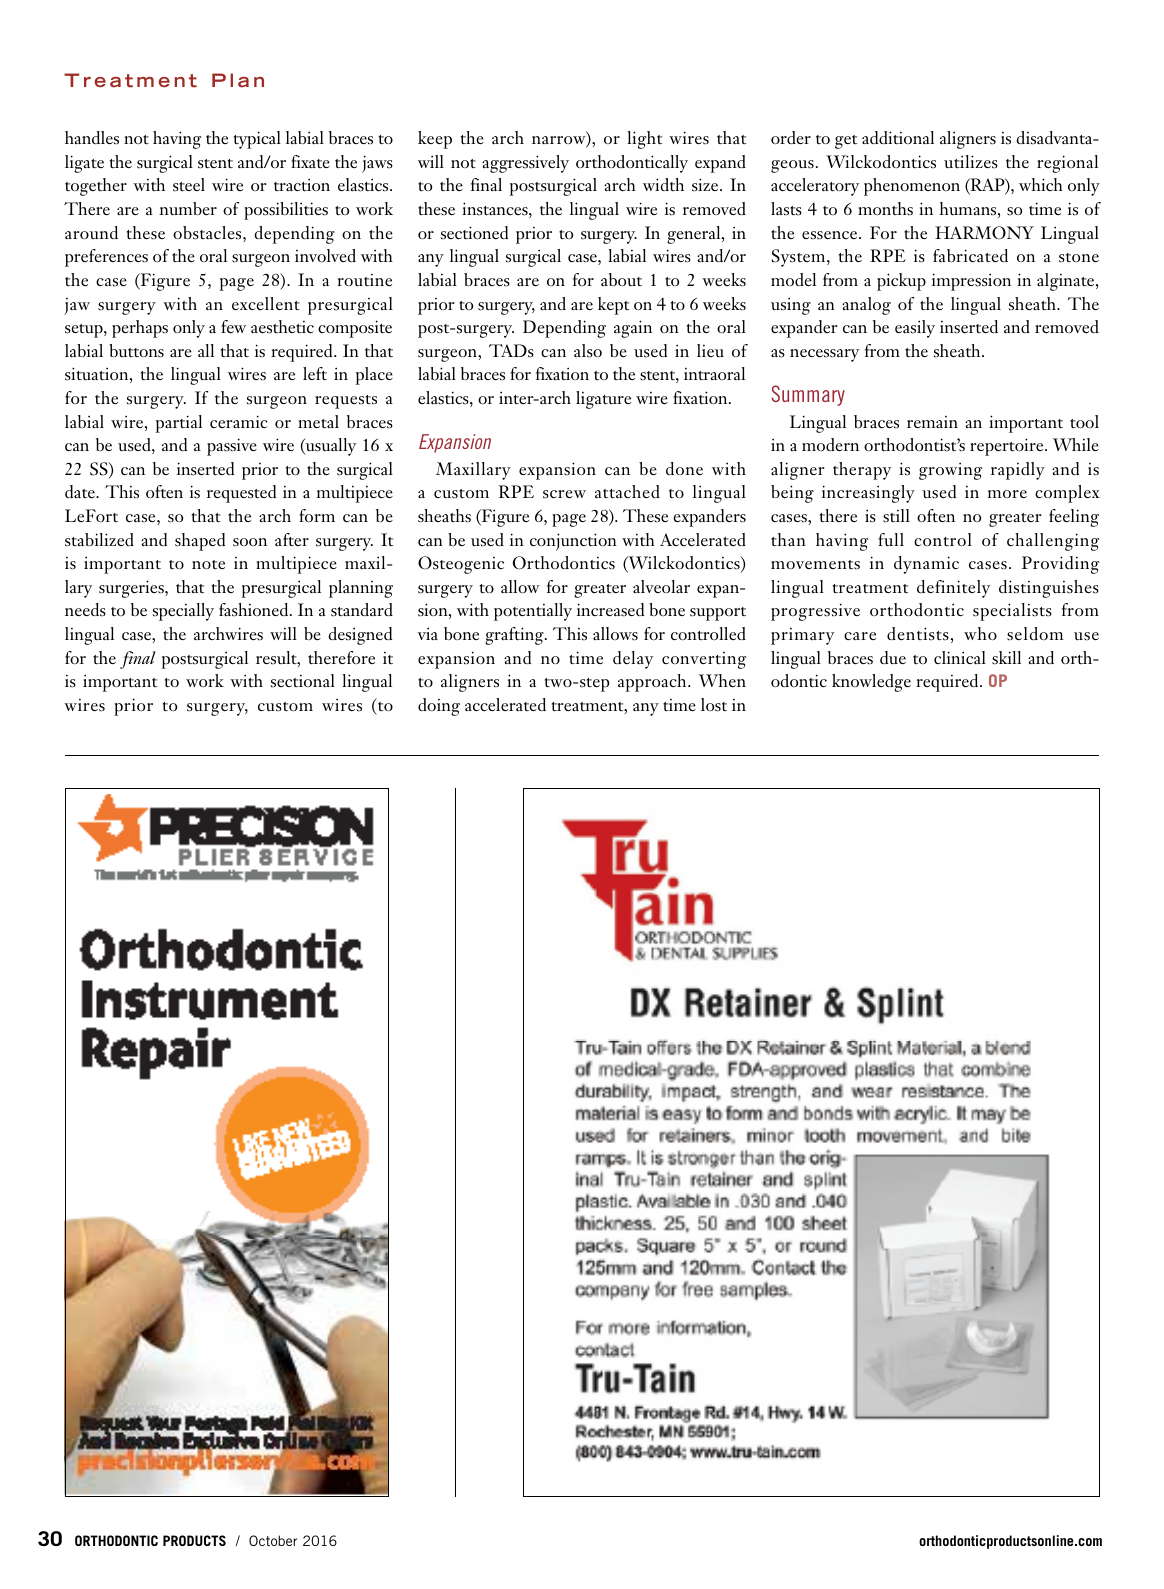 The height and width of the screenshot is (1589, 1164). What do you see at coordinates (653, 683) in the screenshot?
I see `approach` at bounding box center [653, 683].
